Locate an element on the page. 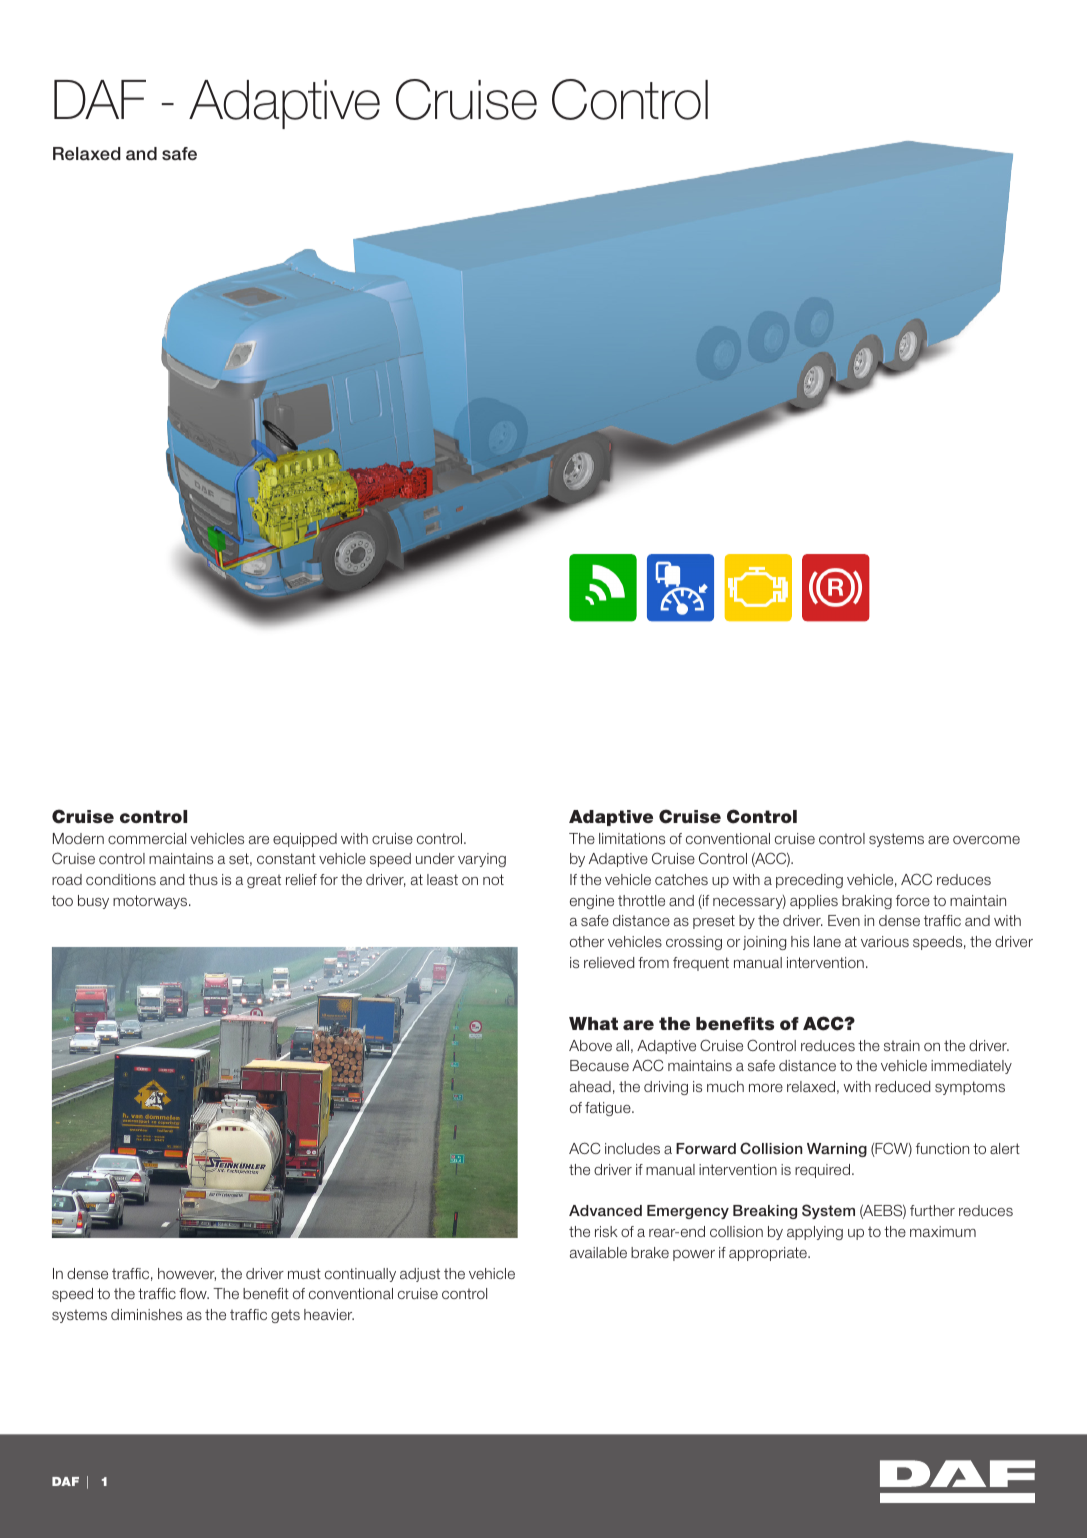 The height and width of the image is (1538, 1087). commercial is located at coordinates (147, 838).
